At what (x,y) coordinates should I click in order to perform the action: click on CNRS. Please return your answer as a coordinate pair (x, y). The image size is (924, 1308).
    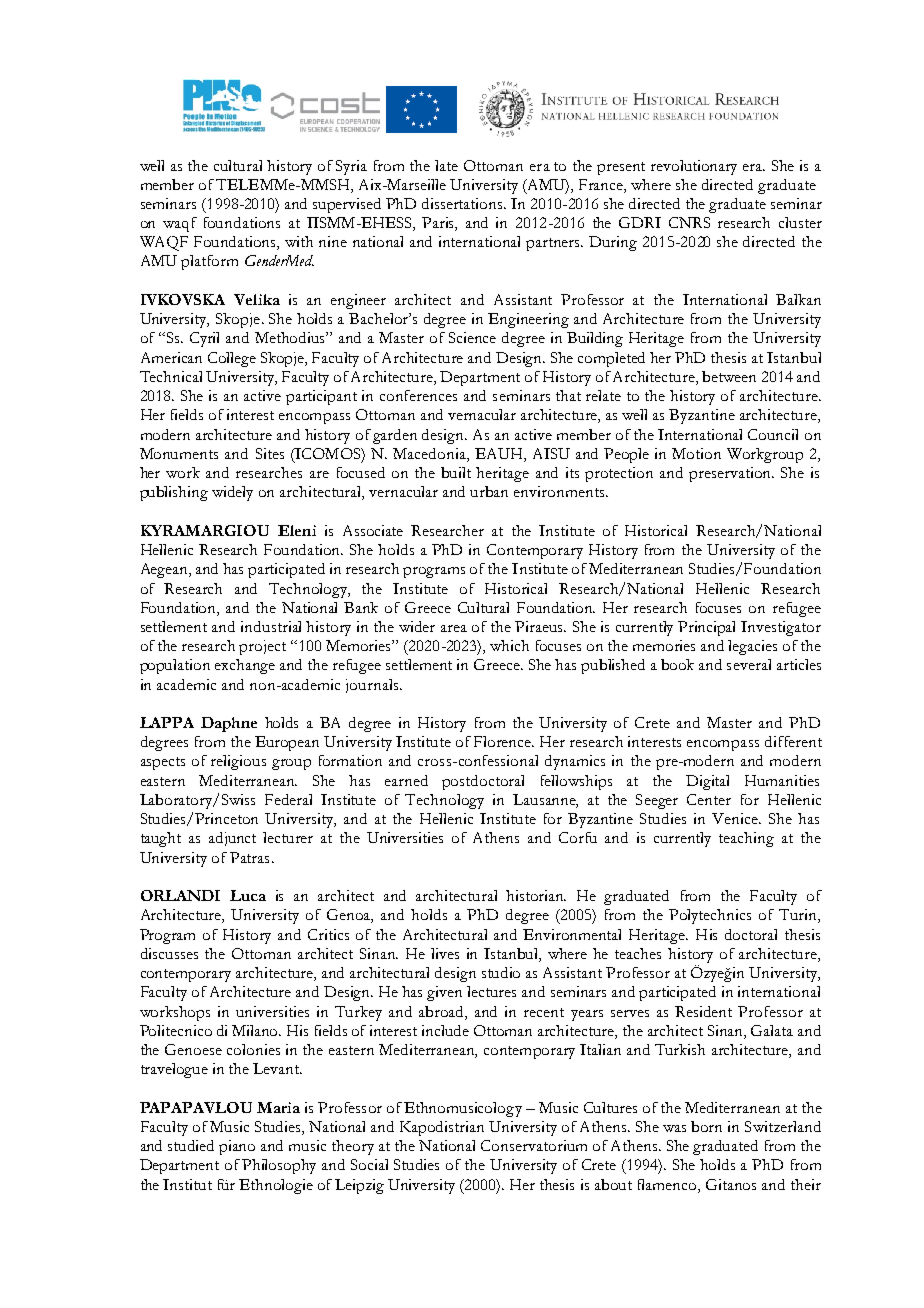
    Looking at the image, I should click on (689, 222).
